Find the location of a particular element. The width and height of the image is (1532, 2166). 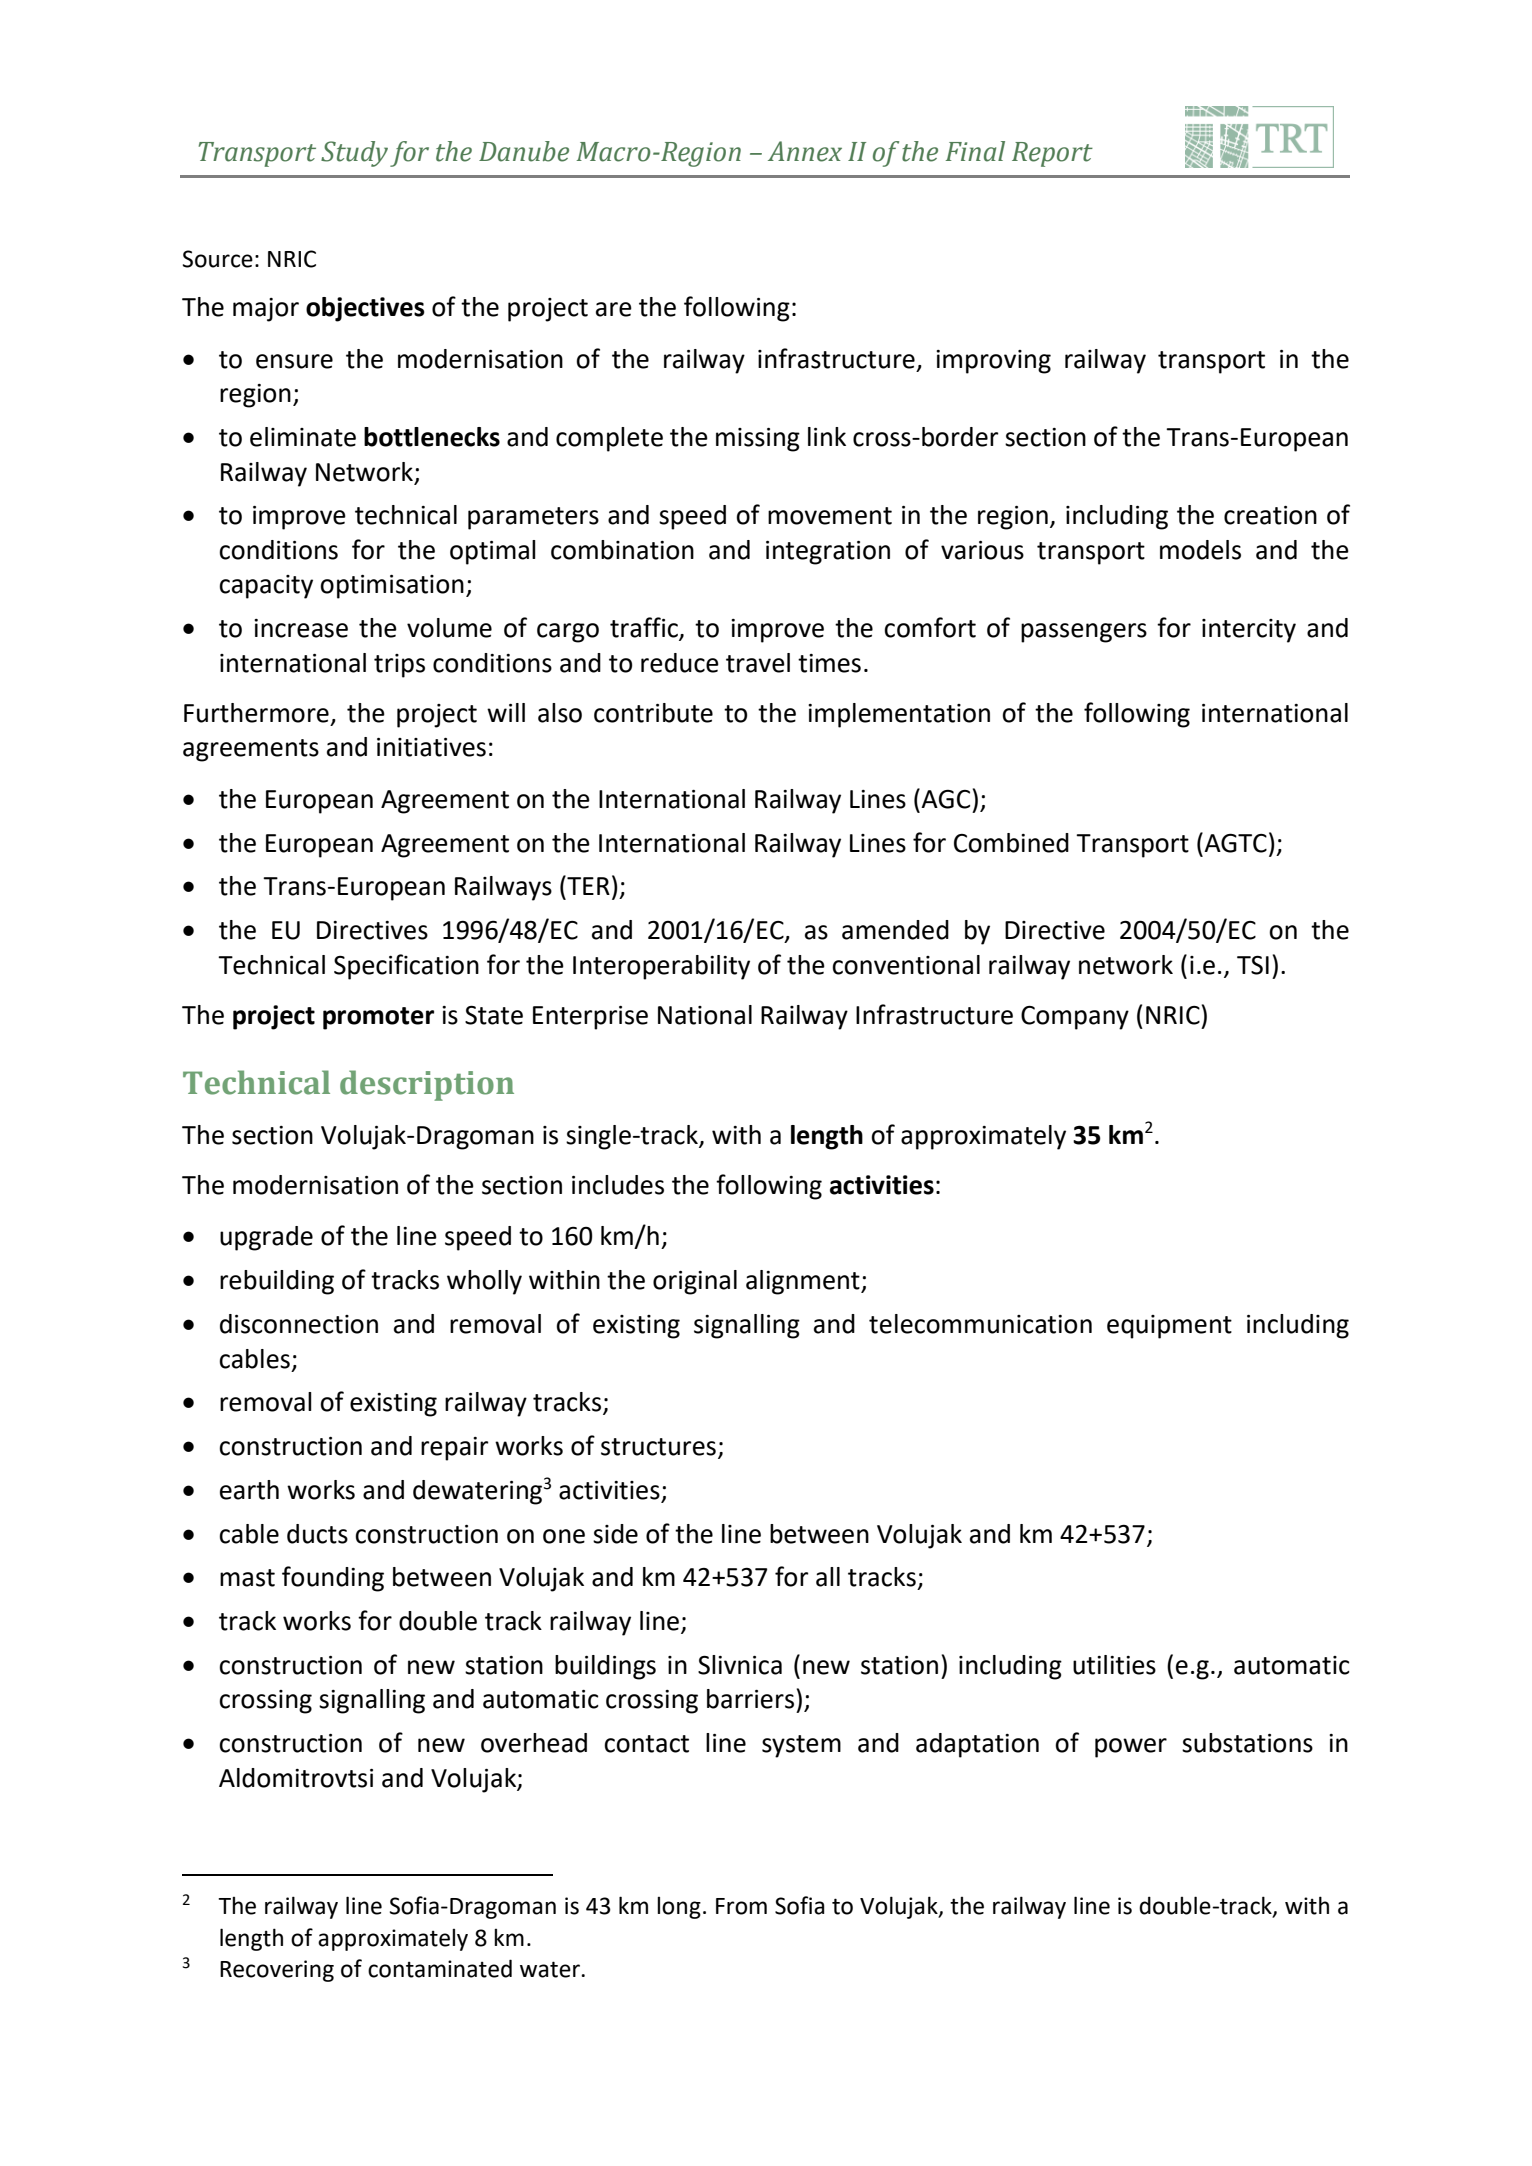

contribute is located at coordinates (653, 713).
